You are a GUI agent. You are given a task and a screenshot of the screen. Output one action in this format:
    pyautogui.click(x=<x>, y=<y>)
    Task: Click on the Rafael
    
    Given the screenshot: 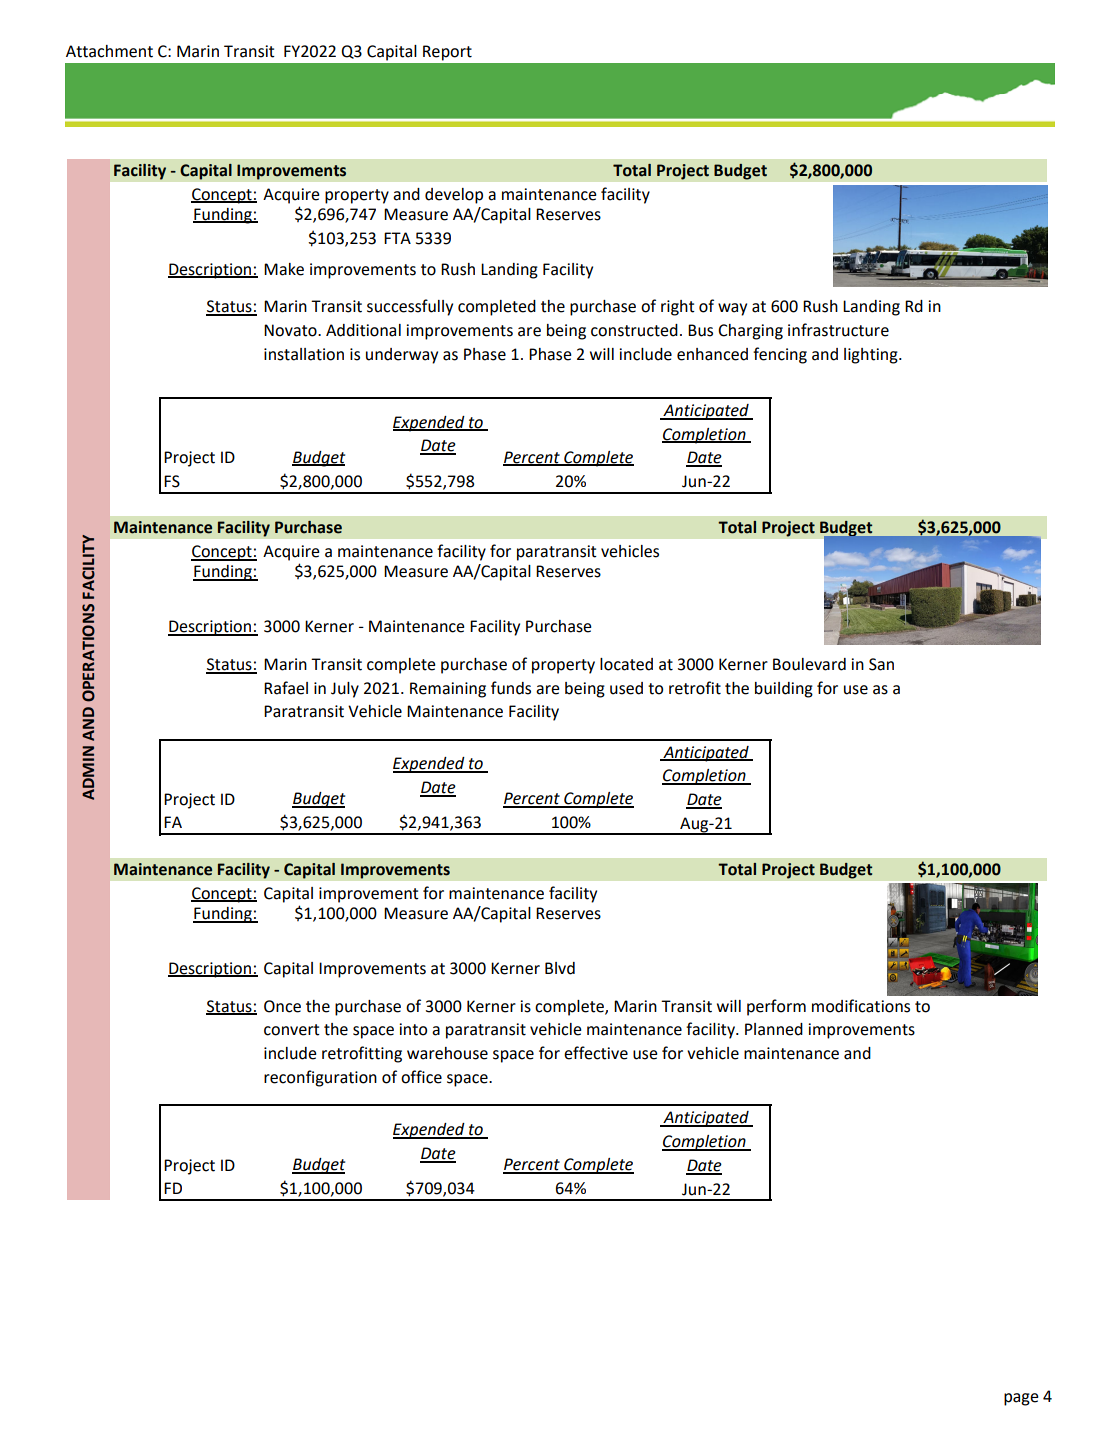 What is the action you would take?
    pyautogui.click(x=286, y=688)
